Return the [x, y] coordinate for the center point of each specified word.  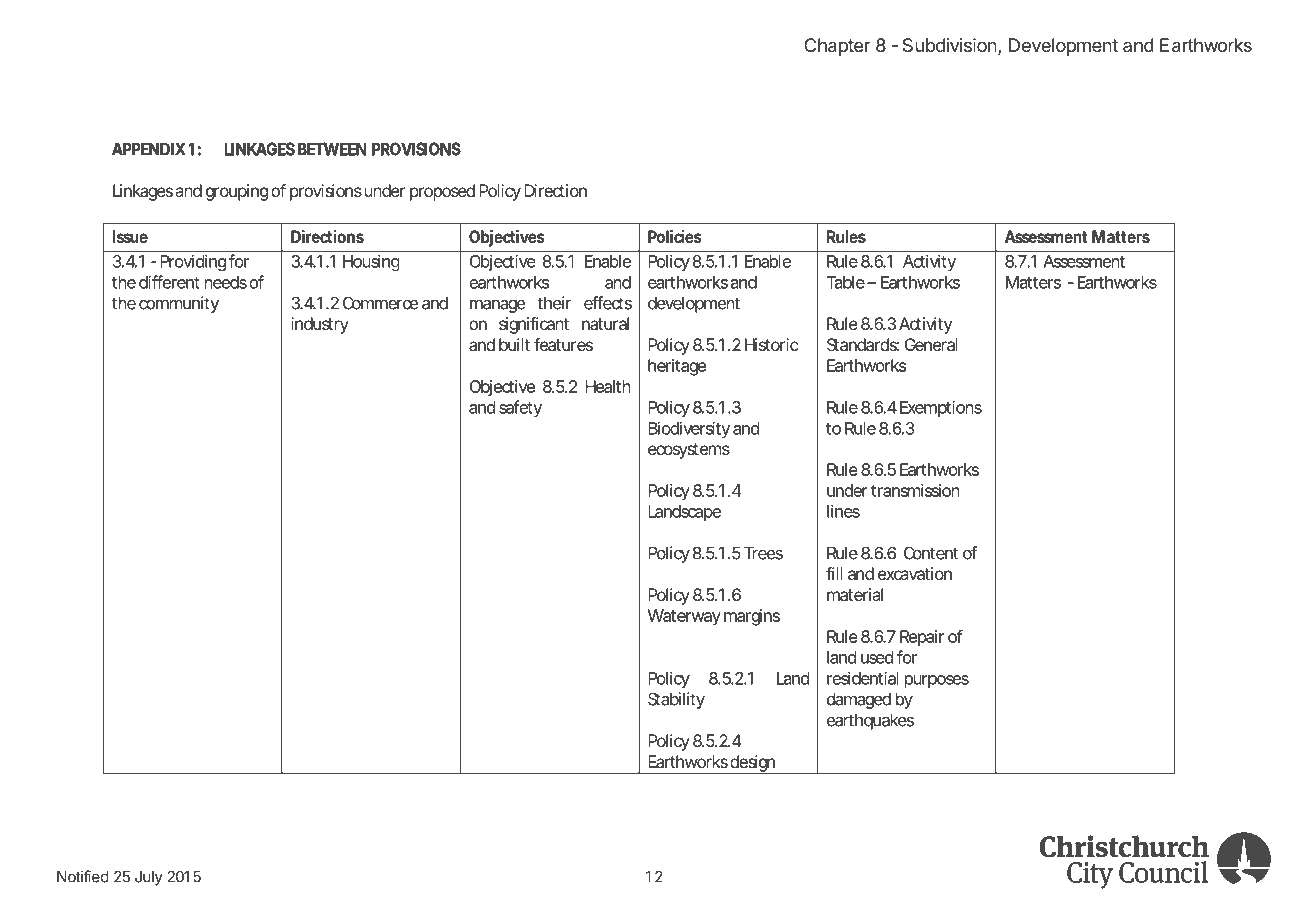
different [169, 282]
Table [846, 282]
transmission [915, 490]
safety [520, 408]
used [877, 657]
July [149, 878]
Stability [676, 700]
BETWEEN [332, 149]
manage [497, 306]
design [752, 764]
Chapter [837, 47]
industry [320, 325]
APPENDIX [148, 149]
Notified [83, 876]
